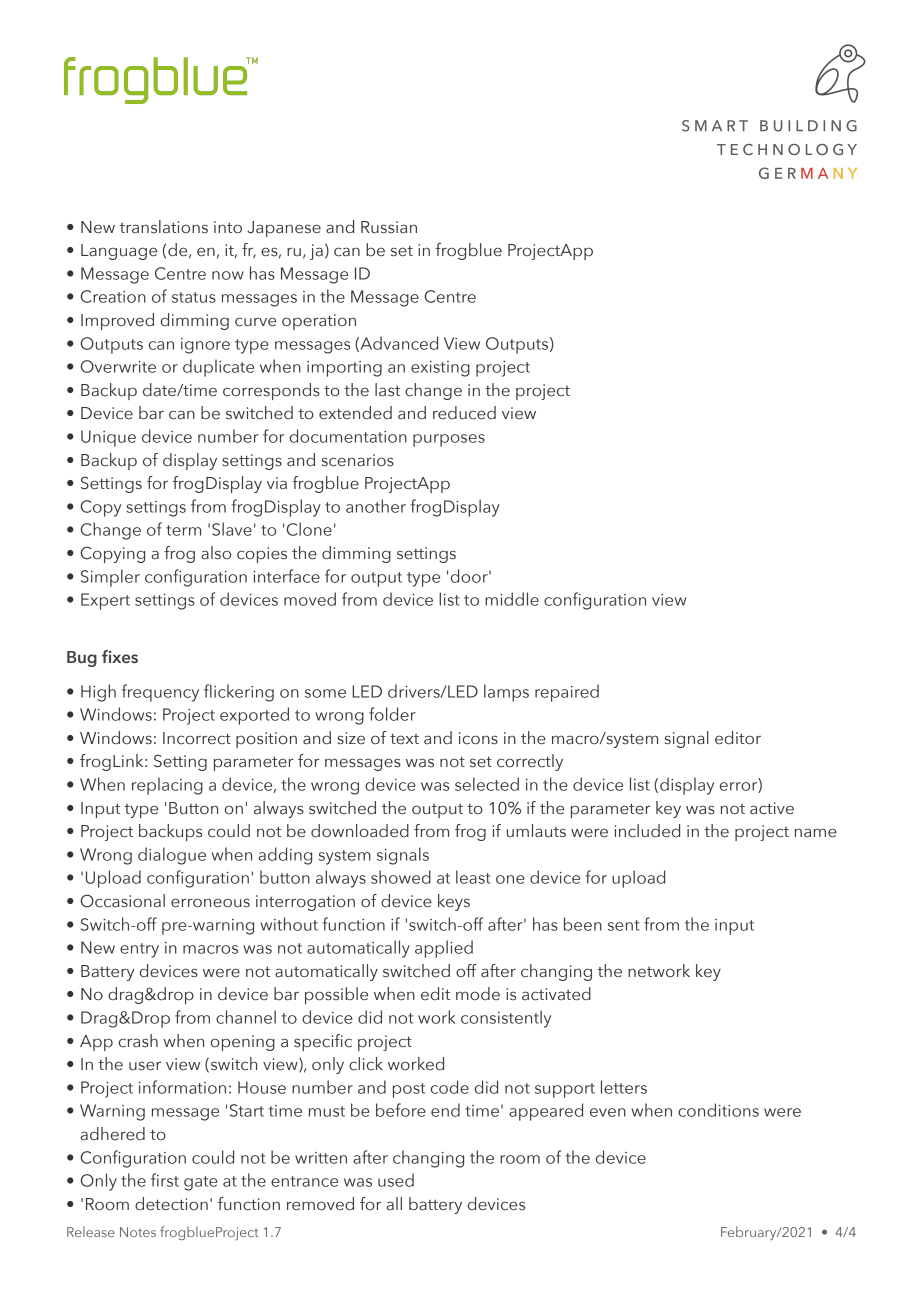  What do you see at coordinates (444, 949) in the image?
I see `applied` at bounding box center [444, 949].
